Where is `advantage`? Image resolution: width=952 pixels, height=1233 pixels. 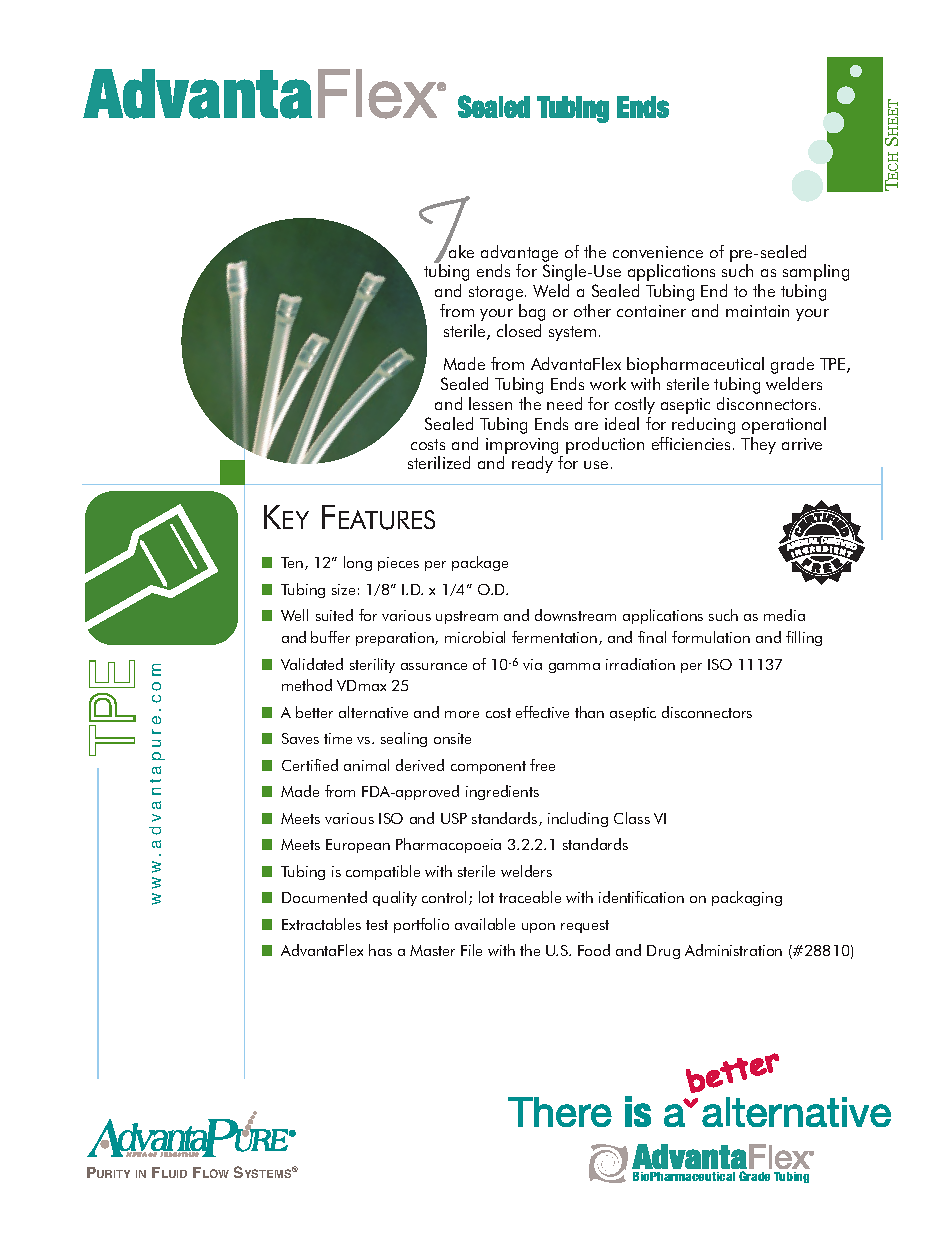
advantage is located at coordinates (519, 253).
